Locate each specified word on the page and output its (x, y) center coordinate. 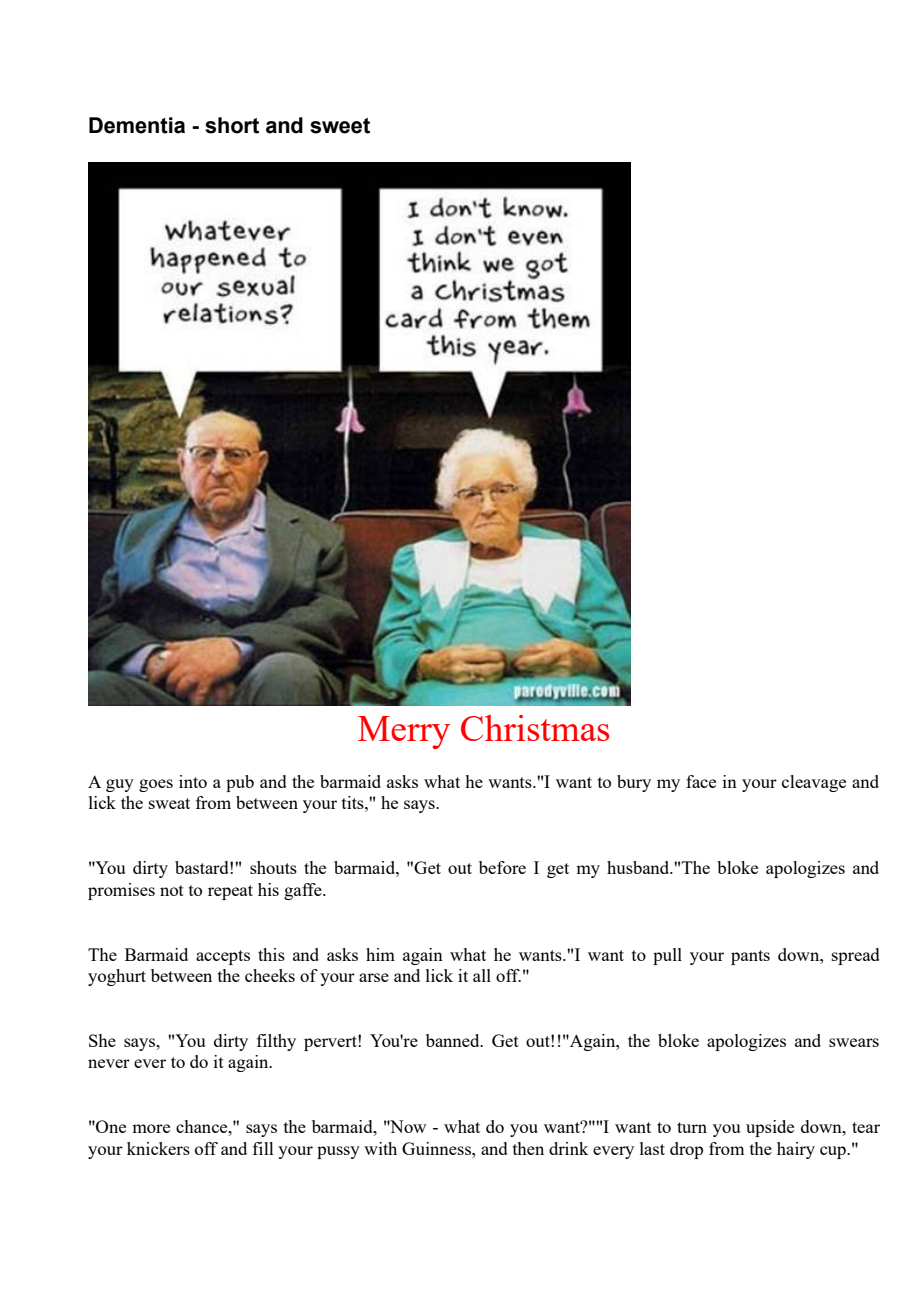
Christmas (535, 728)
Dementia (137, 125)
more (151, 1128)
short (232, 125)
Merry (404, 732)
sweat (169, 803)
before (502, 867)
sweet (340, 126)
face (701, 781)
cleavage (814, 783)
